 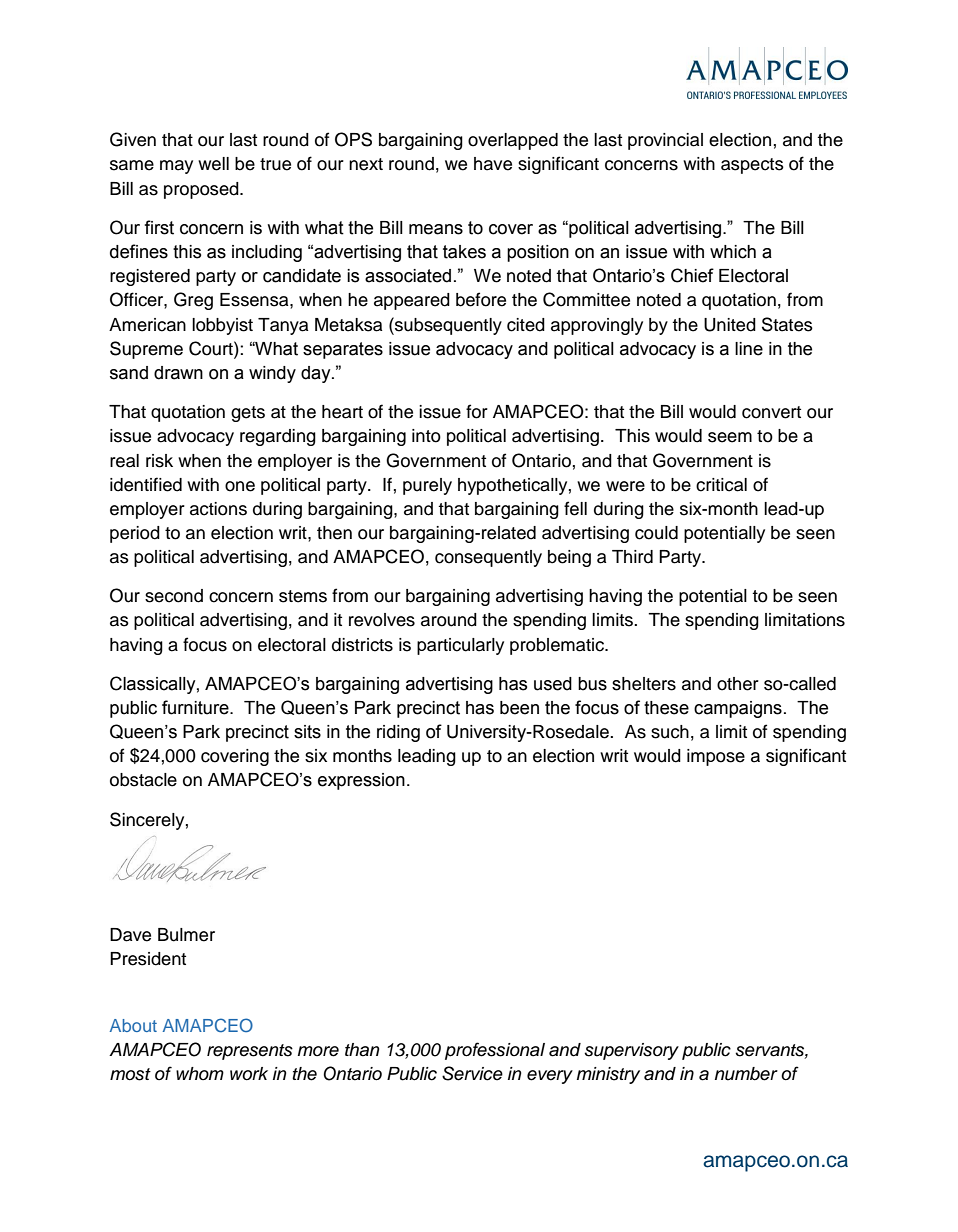 What do you see at coordinates (213, 164) in the screenshot?
I see `well` at bounding box center [213, 164].
